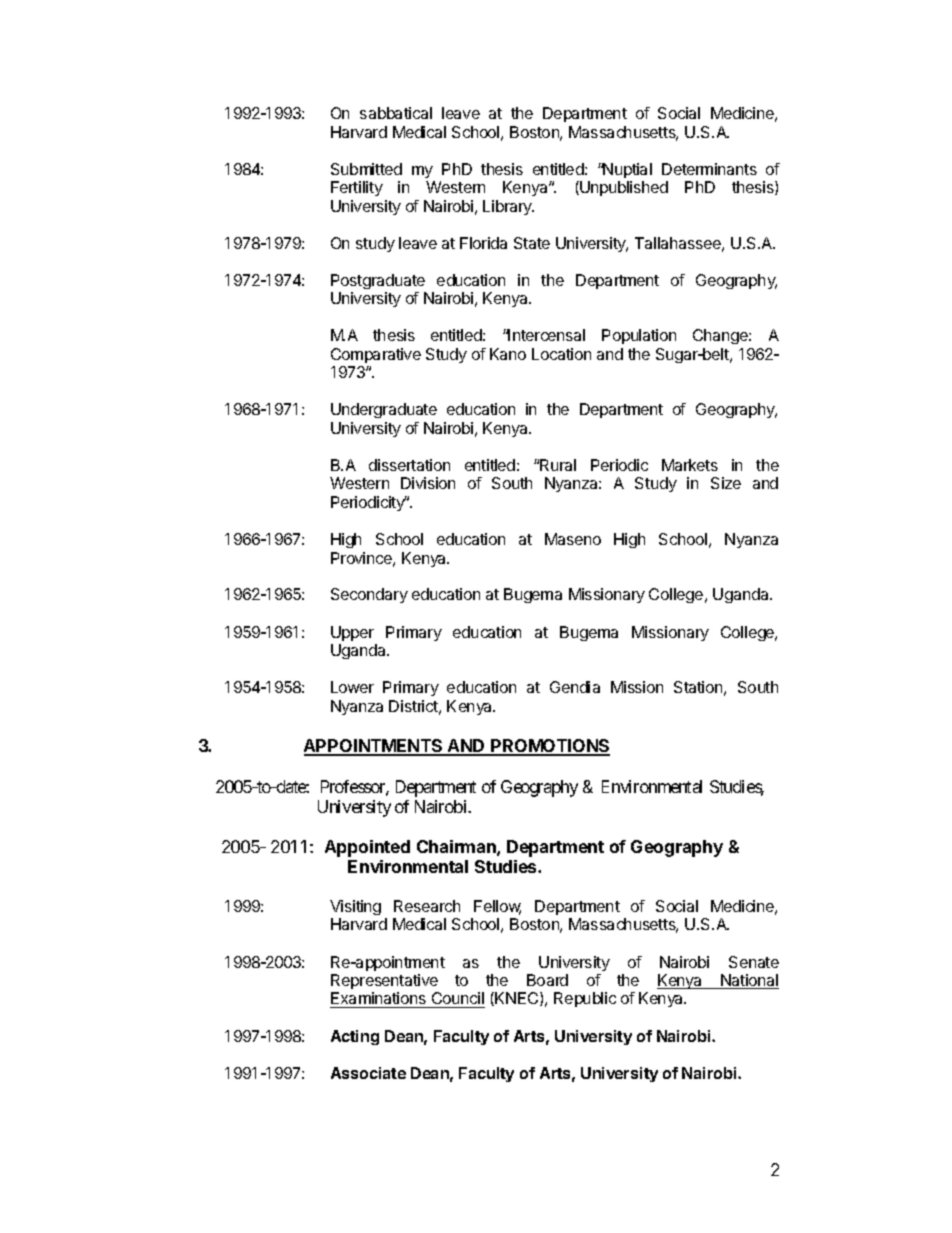  What do you see at coordinates (709, 169) in the screenshot?
I see `Determinants` at bounding box center [709, 169].
